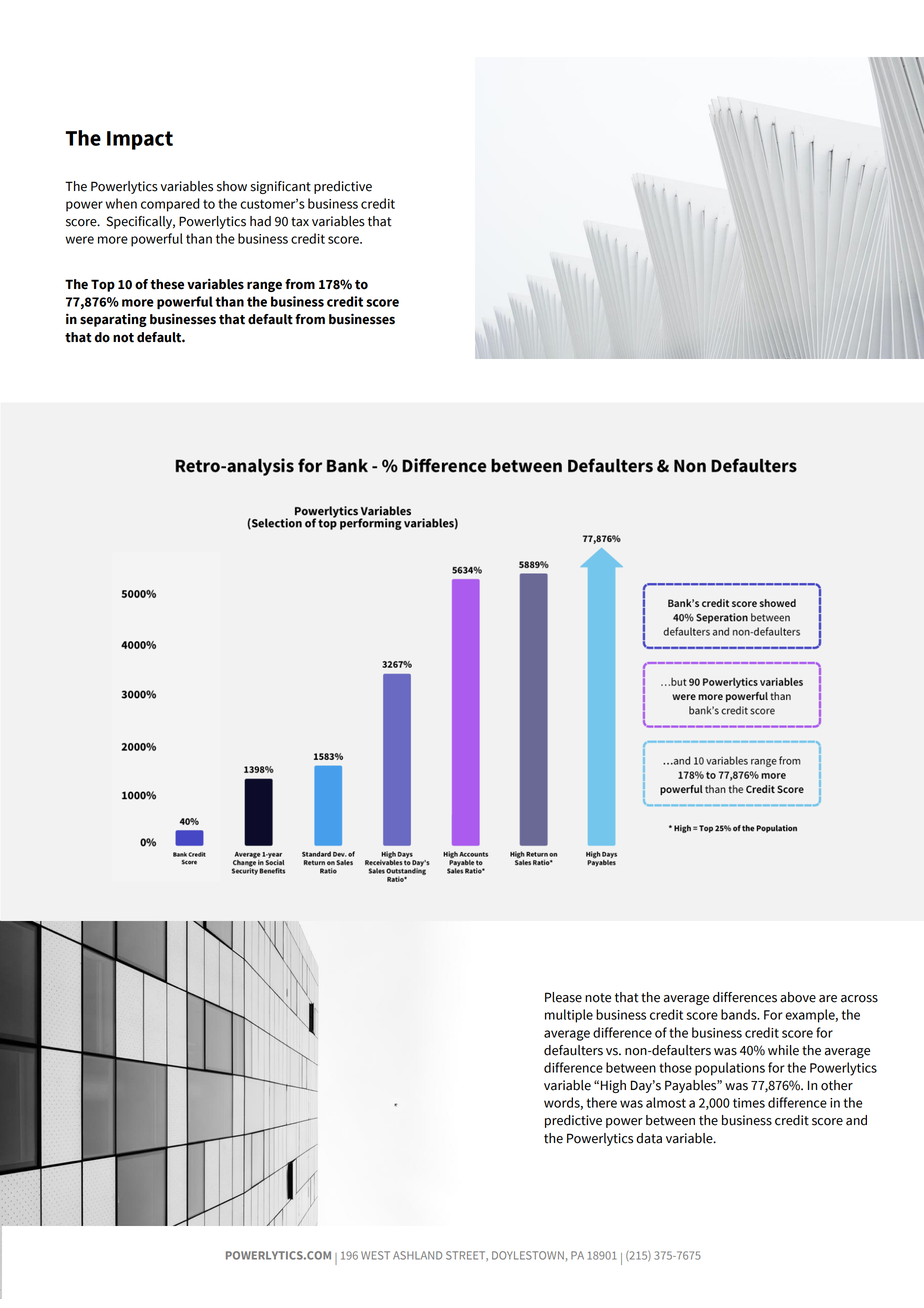 Image resolution: width=924 pixels, height=1308 pixels. I want to click on tax, so click(300, 222).
